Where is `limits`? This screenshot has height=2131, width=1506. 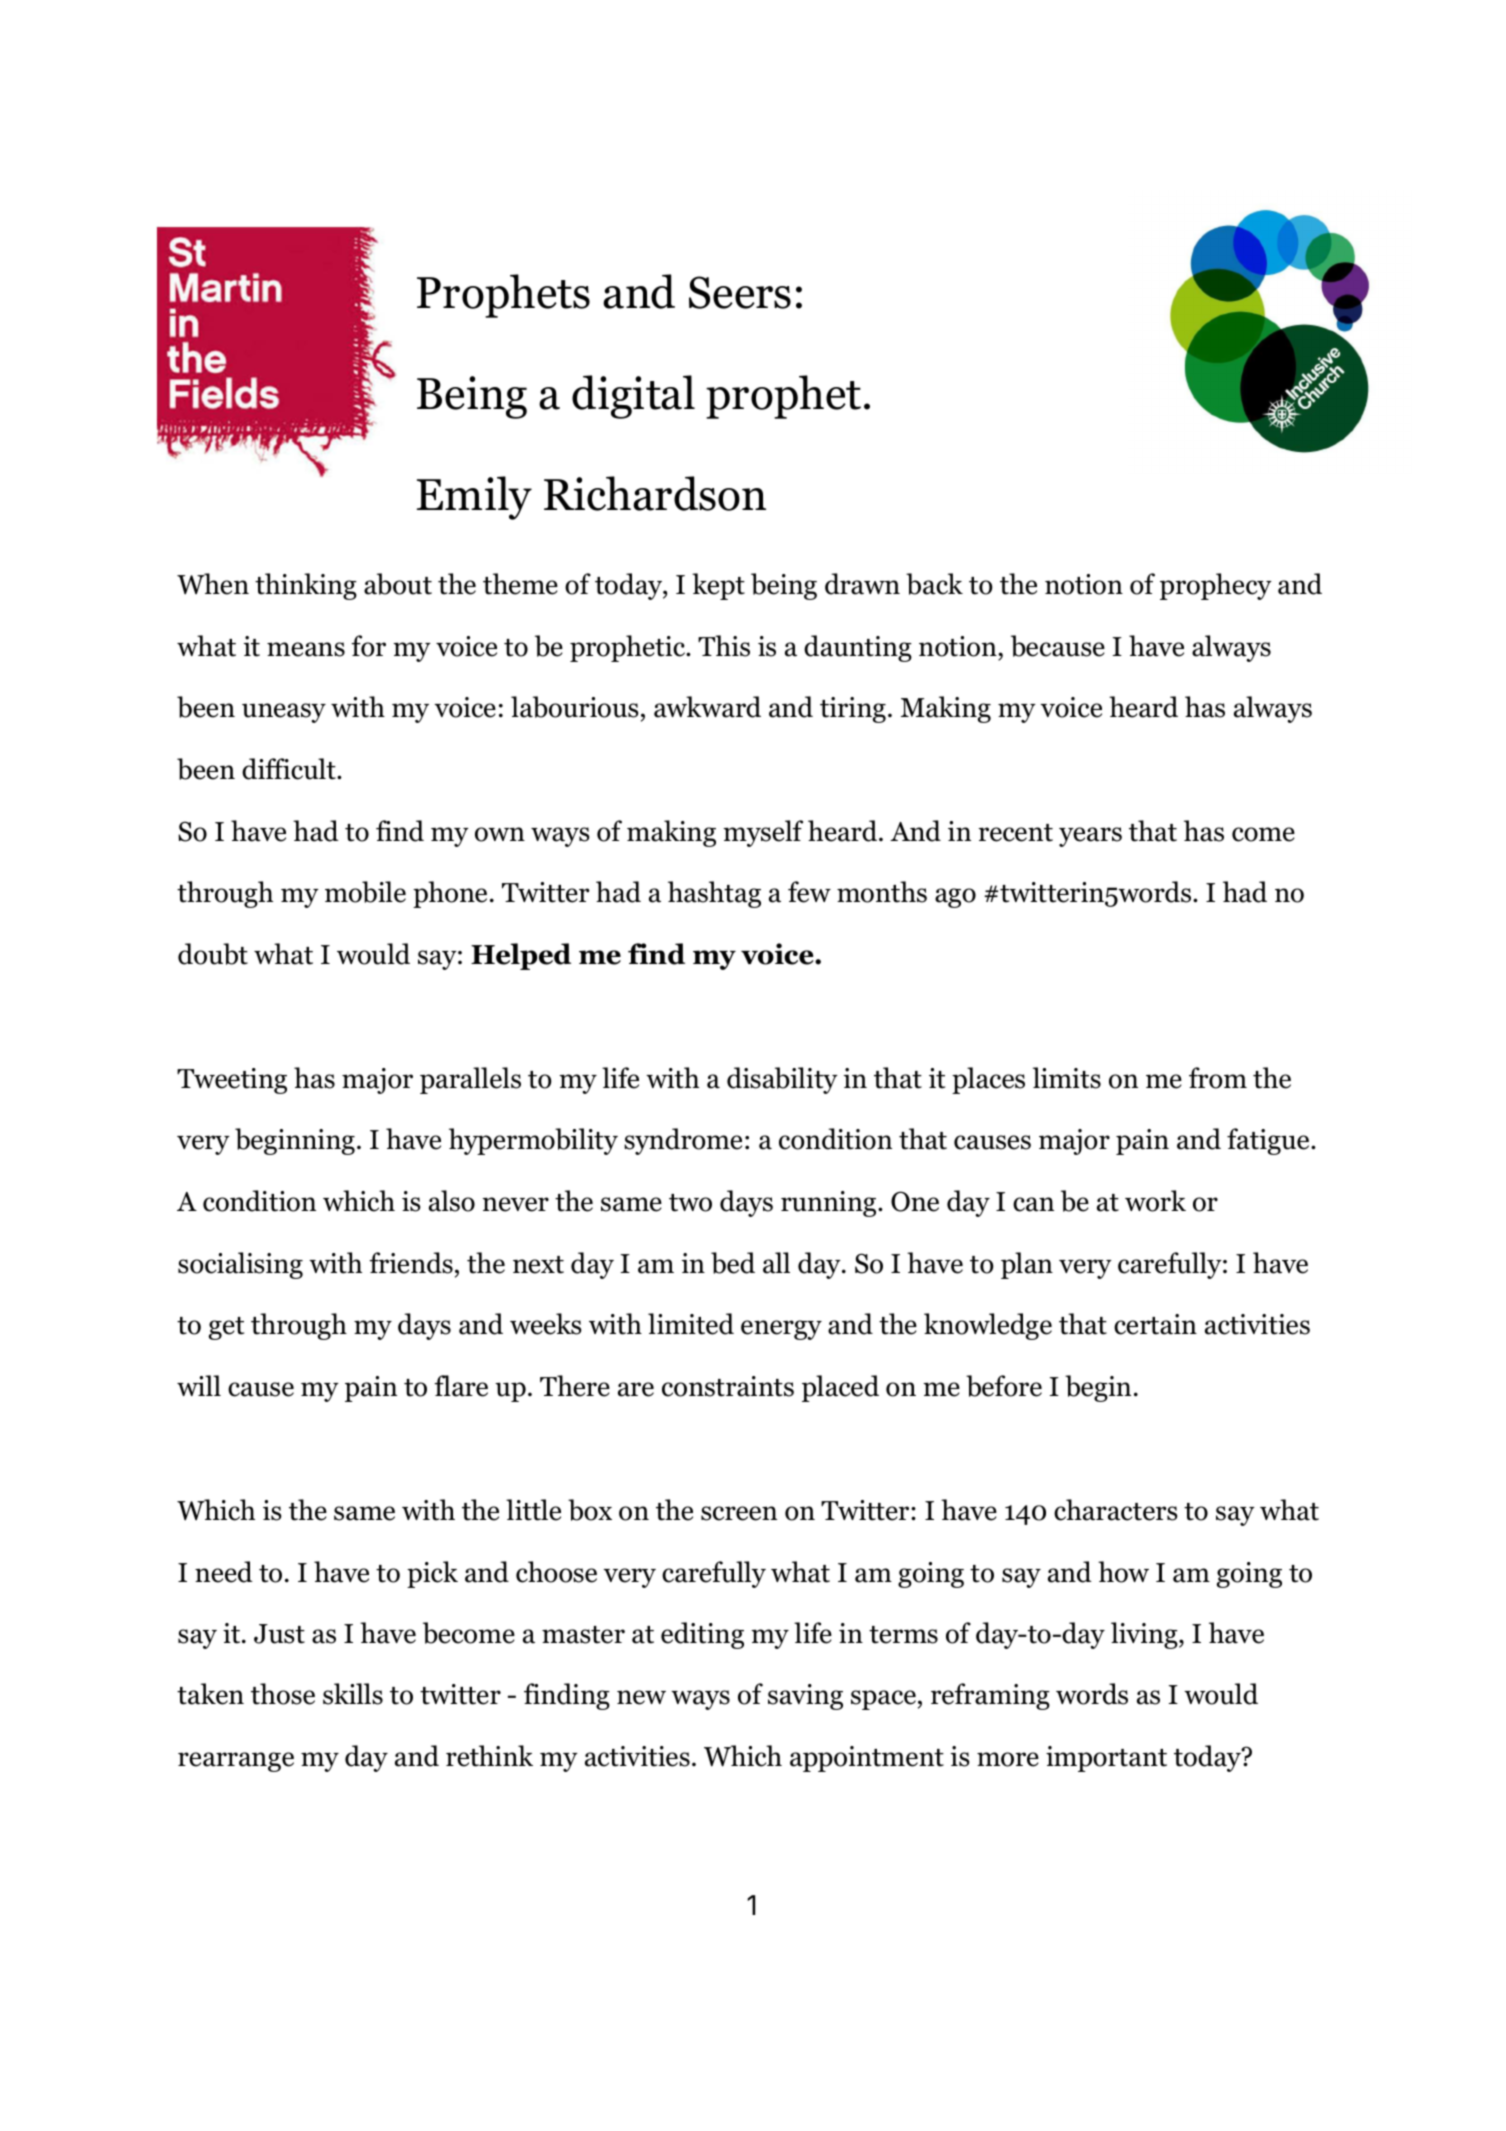 limits is located at coordinates (1067, 1078).
